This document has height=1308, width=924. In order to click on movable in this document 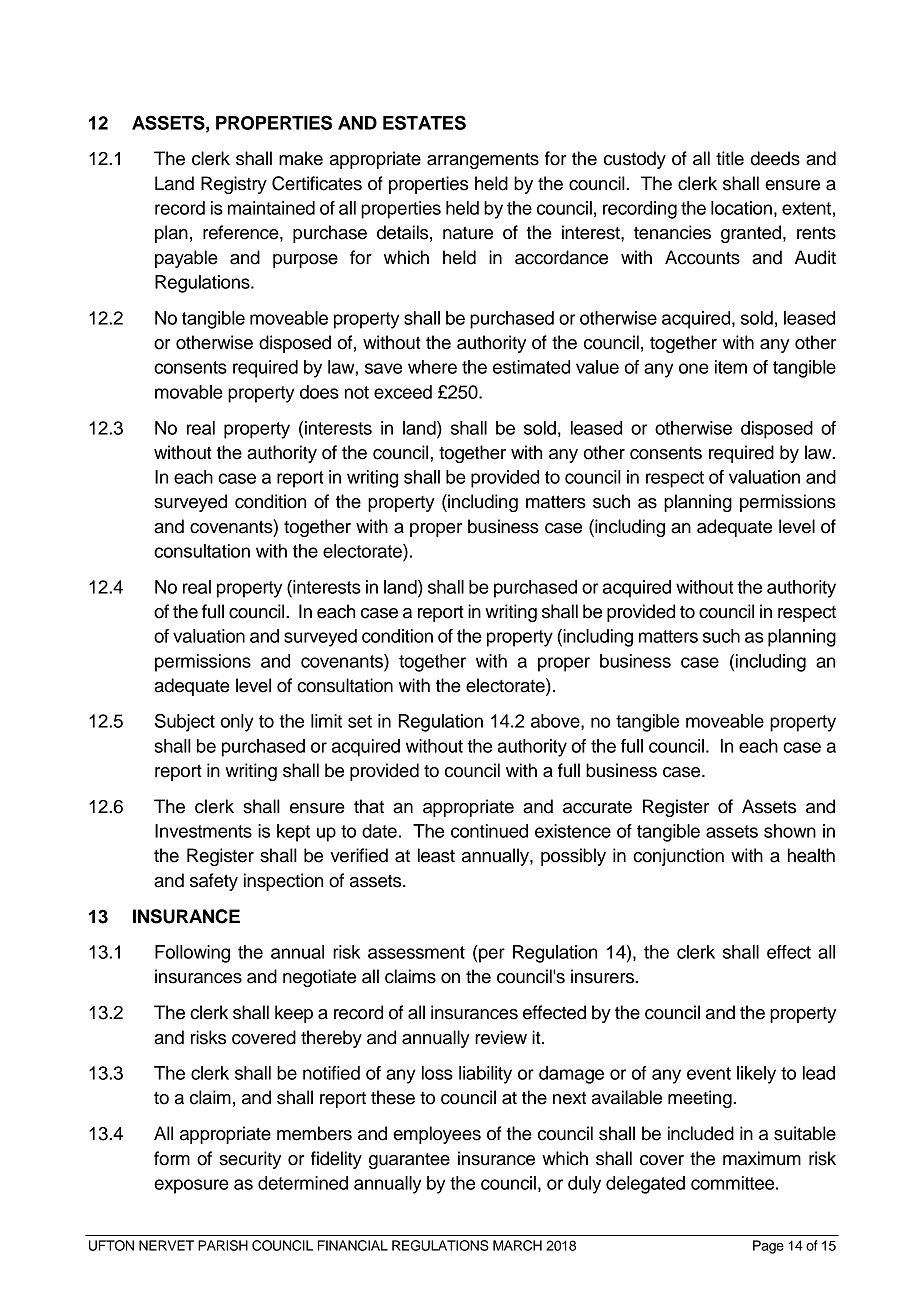, I will do `click(189, 392)`.
